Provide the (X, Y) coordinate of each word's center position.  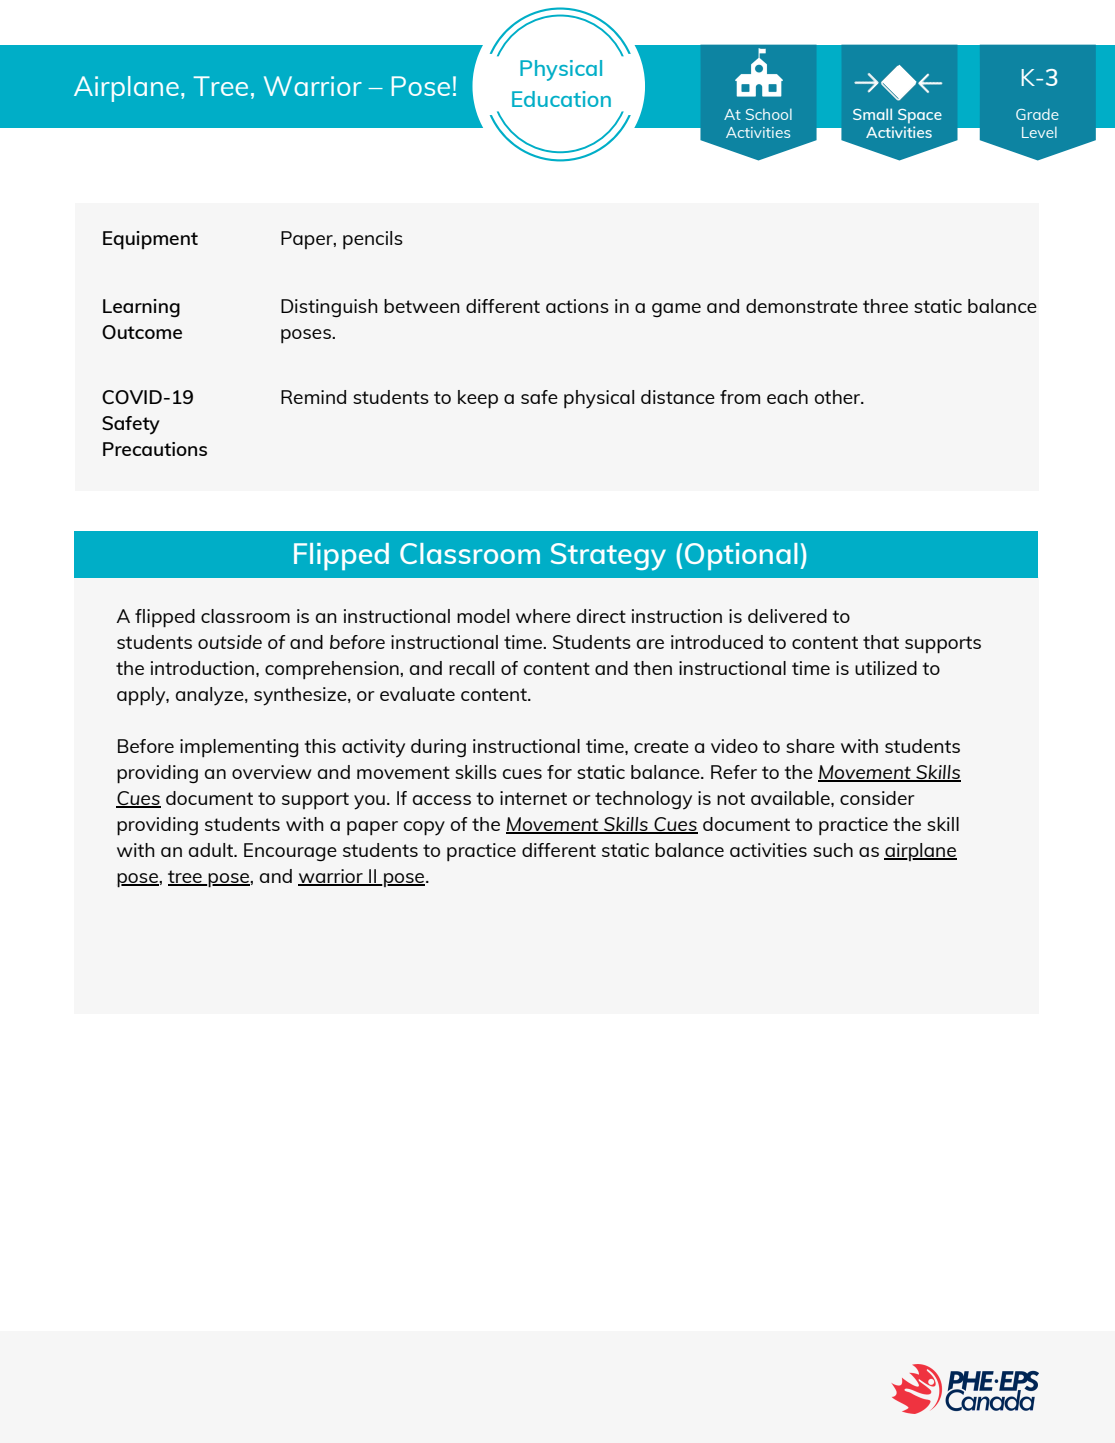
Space (920, 116)
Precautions (155, 449)
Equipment (150, 240)
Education (561, 99)
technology (643, 800)
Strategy (608, 557)
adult (212, 850)
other (839, 397)
